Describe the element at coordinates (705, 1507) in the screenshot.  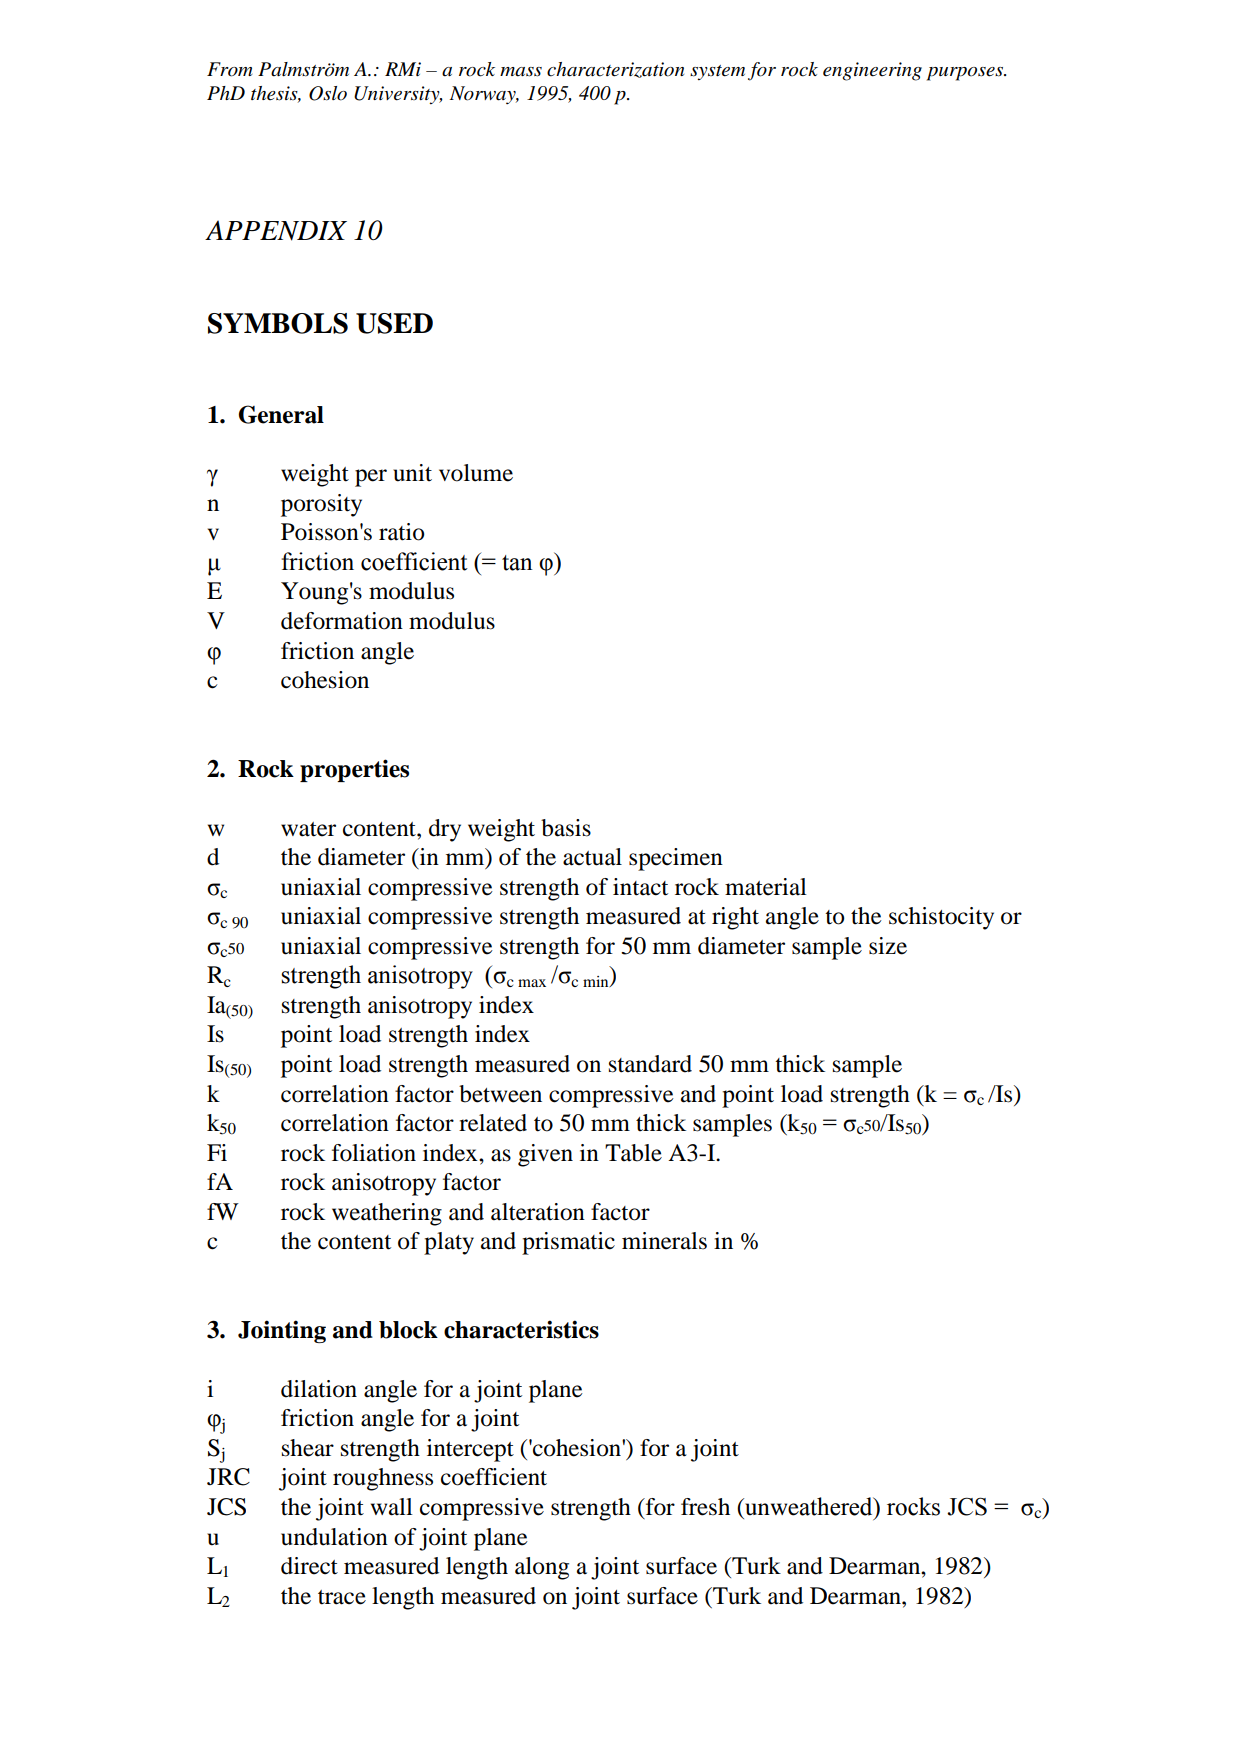
I see `fresh` at that location.
